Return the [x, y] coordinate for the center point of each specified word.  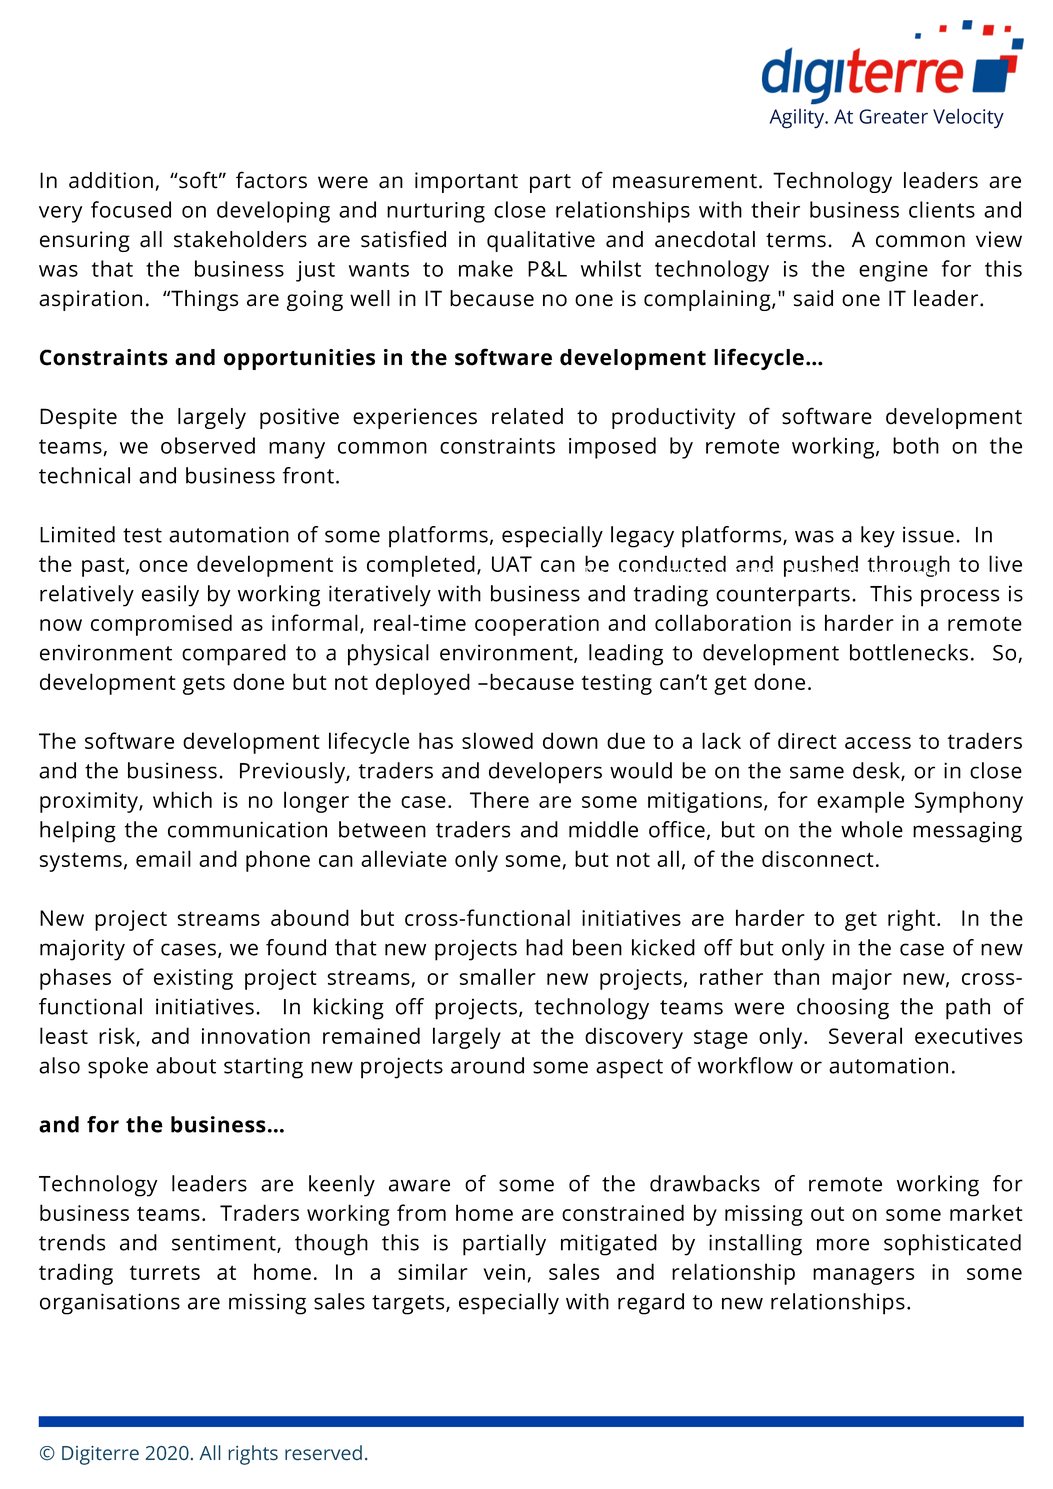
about [186, 1065]
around [487, 1065]
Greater [893, 116]
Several [865, 1035]
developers [545, 773]
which [182, 799]
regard [651, 1304]
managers [863, 1276]
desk [877, 771]
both [916, 445]
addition [111, 180]
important [466, 182]
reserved [323, 1453]
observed [208, 445]
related [527, 416]
